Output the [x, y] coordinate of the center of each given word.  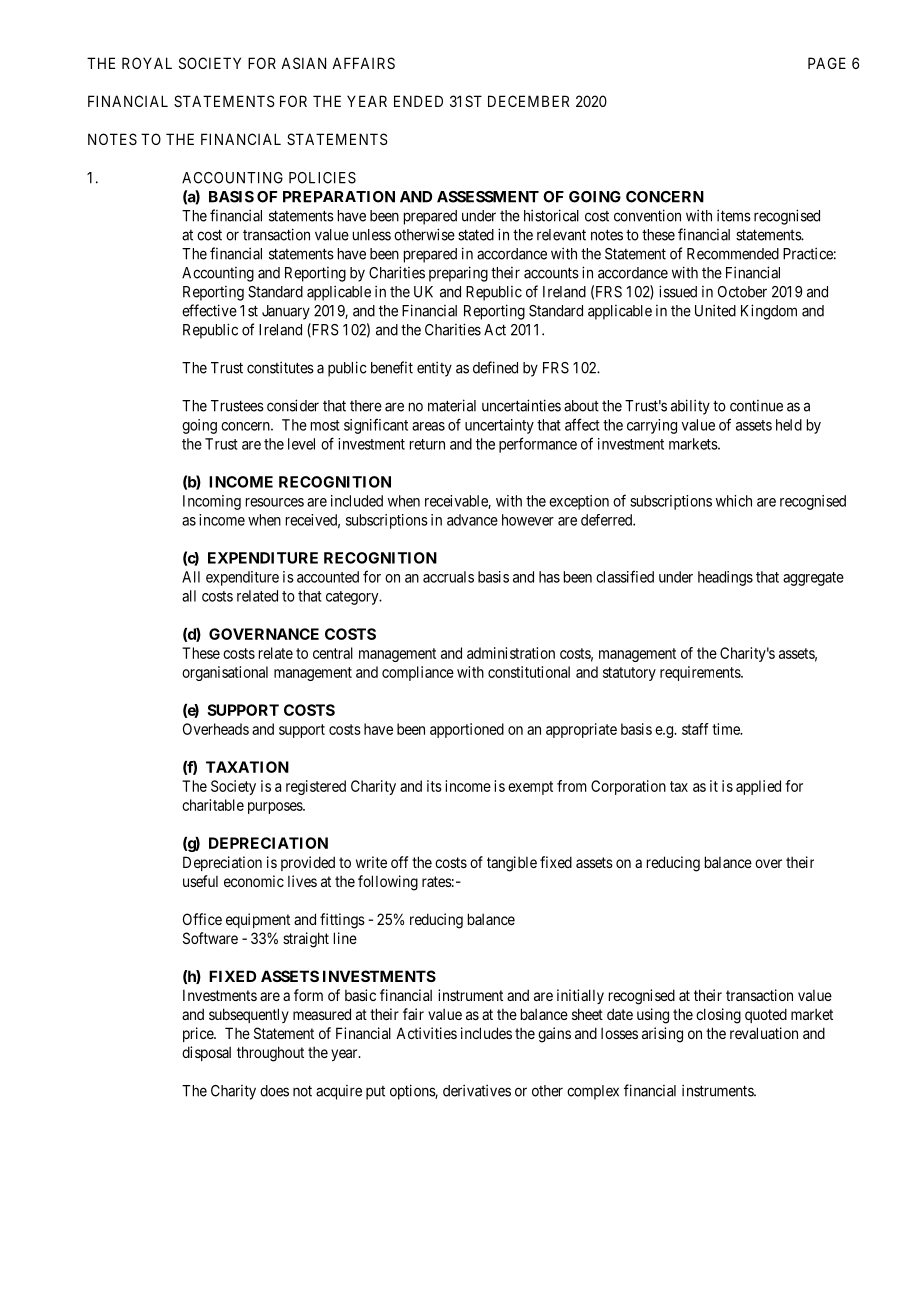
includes [486, 1033]
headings [725, 578]
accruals [448, 577]
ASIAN [303, 63]
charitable [213, 805]
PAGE [827, 63]
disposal [206, 1053]
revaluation [764, 1033]
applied [758, 787]
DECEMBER [528, 101]
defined [495, 367]
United [715, 310]
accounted [328, 577]
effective [209, 310]
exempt [530, 788]
